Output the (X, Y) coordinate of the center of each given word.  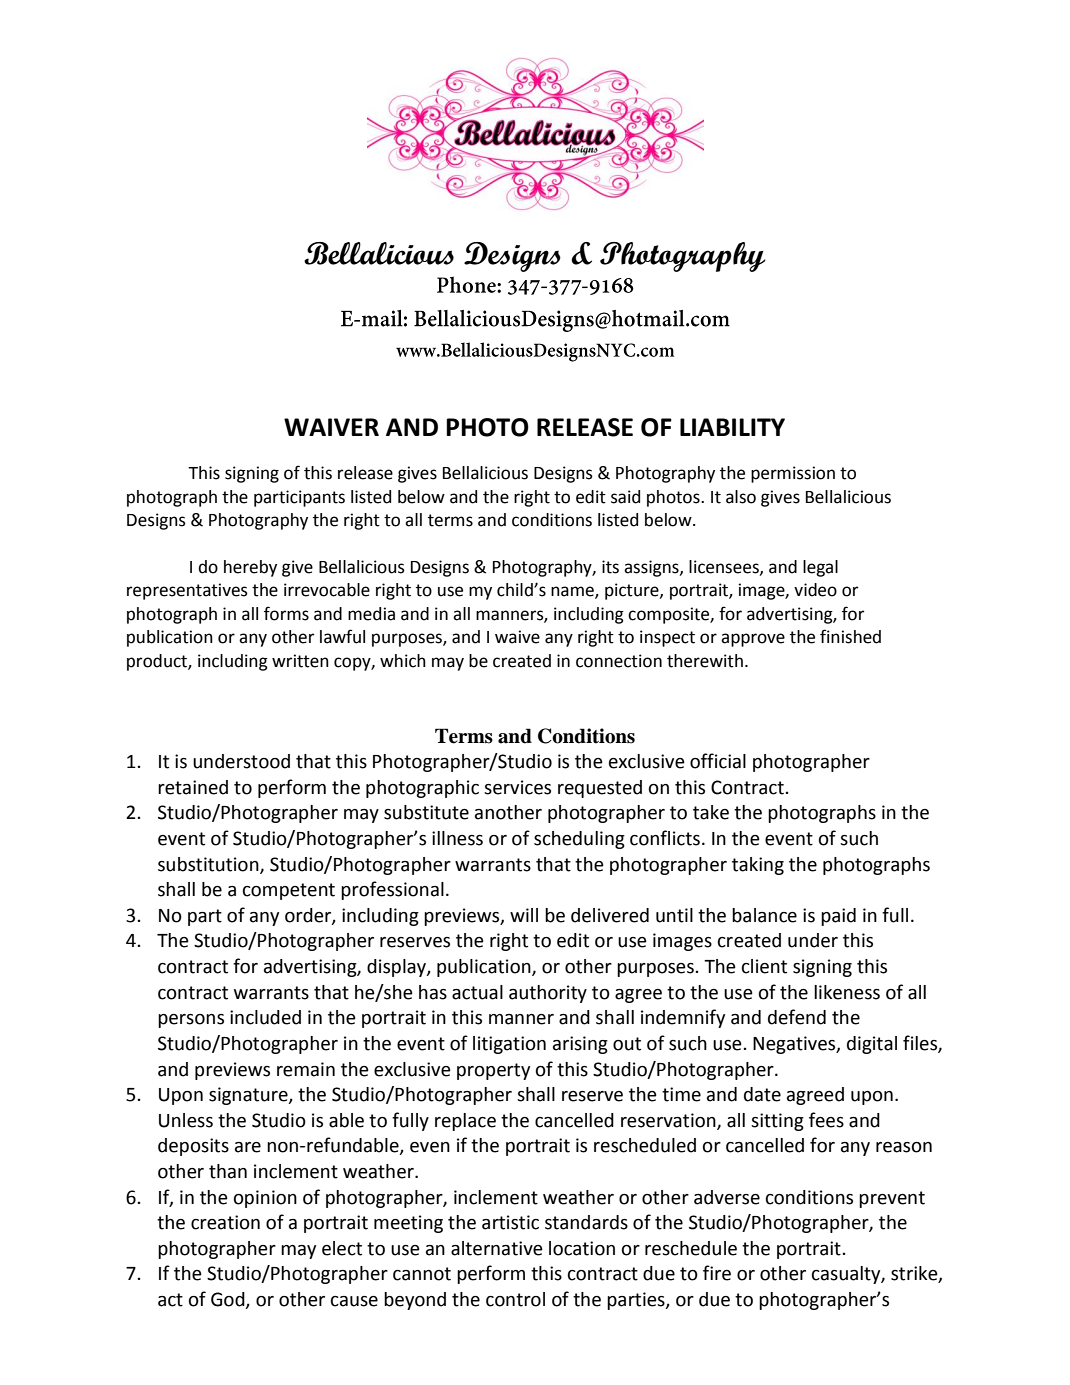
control (515, 1299)
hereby (250, 568)
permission (793, 474)
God (229, 1300)
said (625, 497)
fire (717, 1273)
